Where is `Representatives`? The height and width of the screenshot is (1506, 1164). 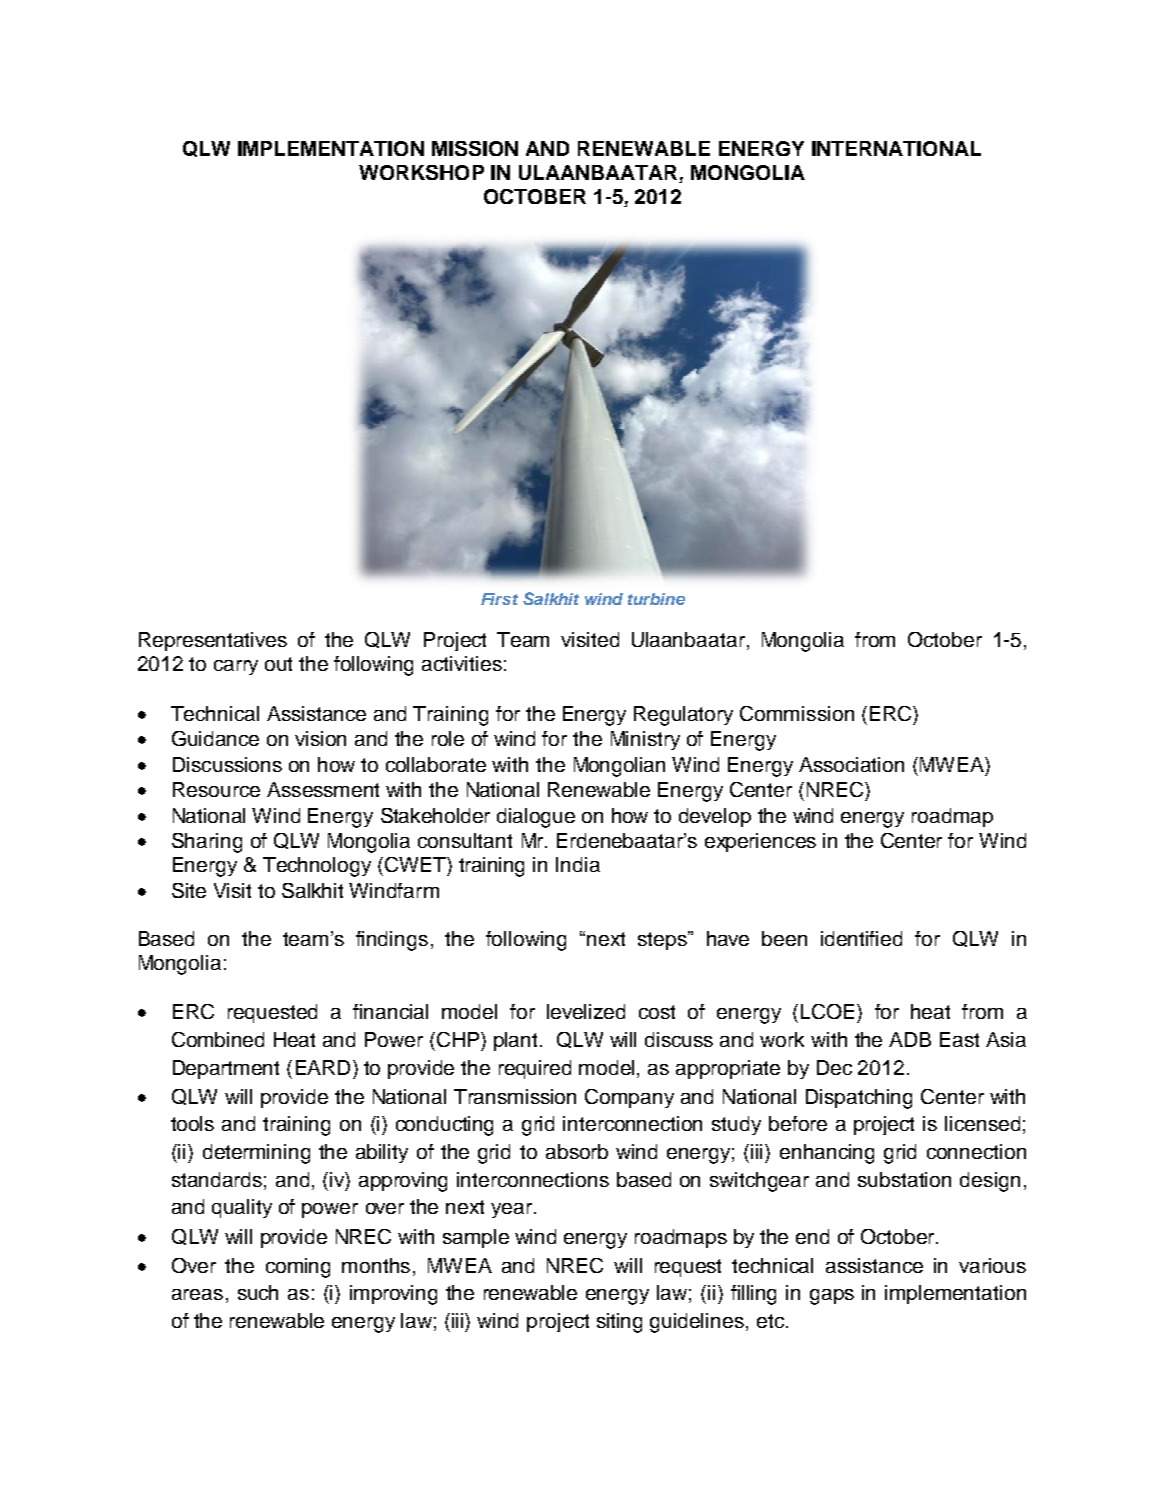
Representatives is located at coordinates (213, 641).
